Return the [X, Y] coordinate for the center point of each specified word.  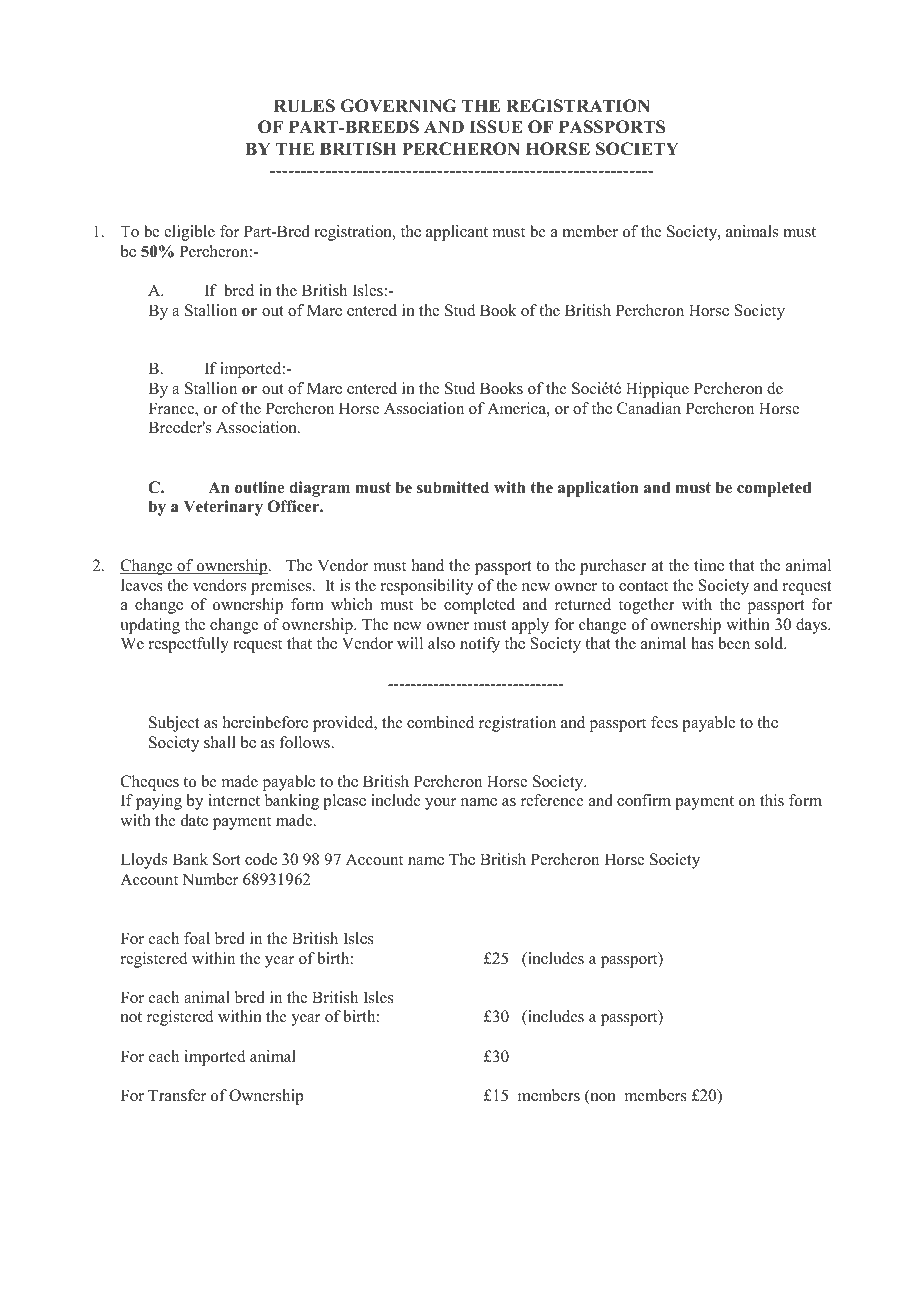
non [602, 1098]
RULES [304, 106]
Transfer [177, 1095]
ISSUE [496, 127]
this [772, 800]
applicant [457, 233]
